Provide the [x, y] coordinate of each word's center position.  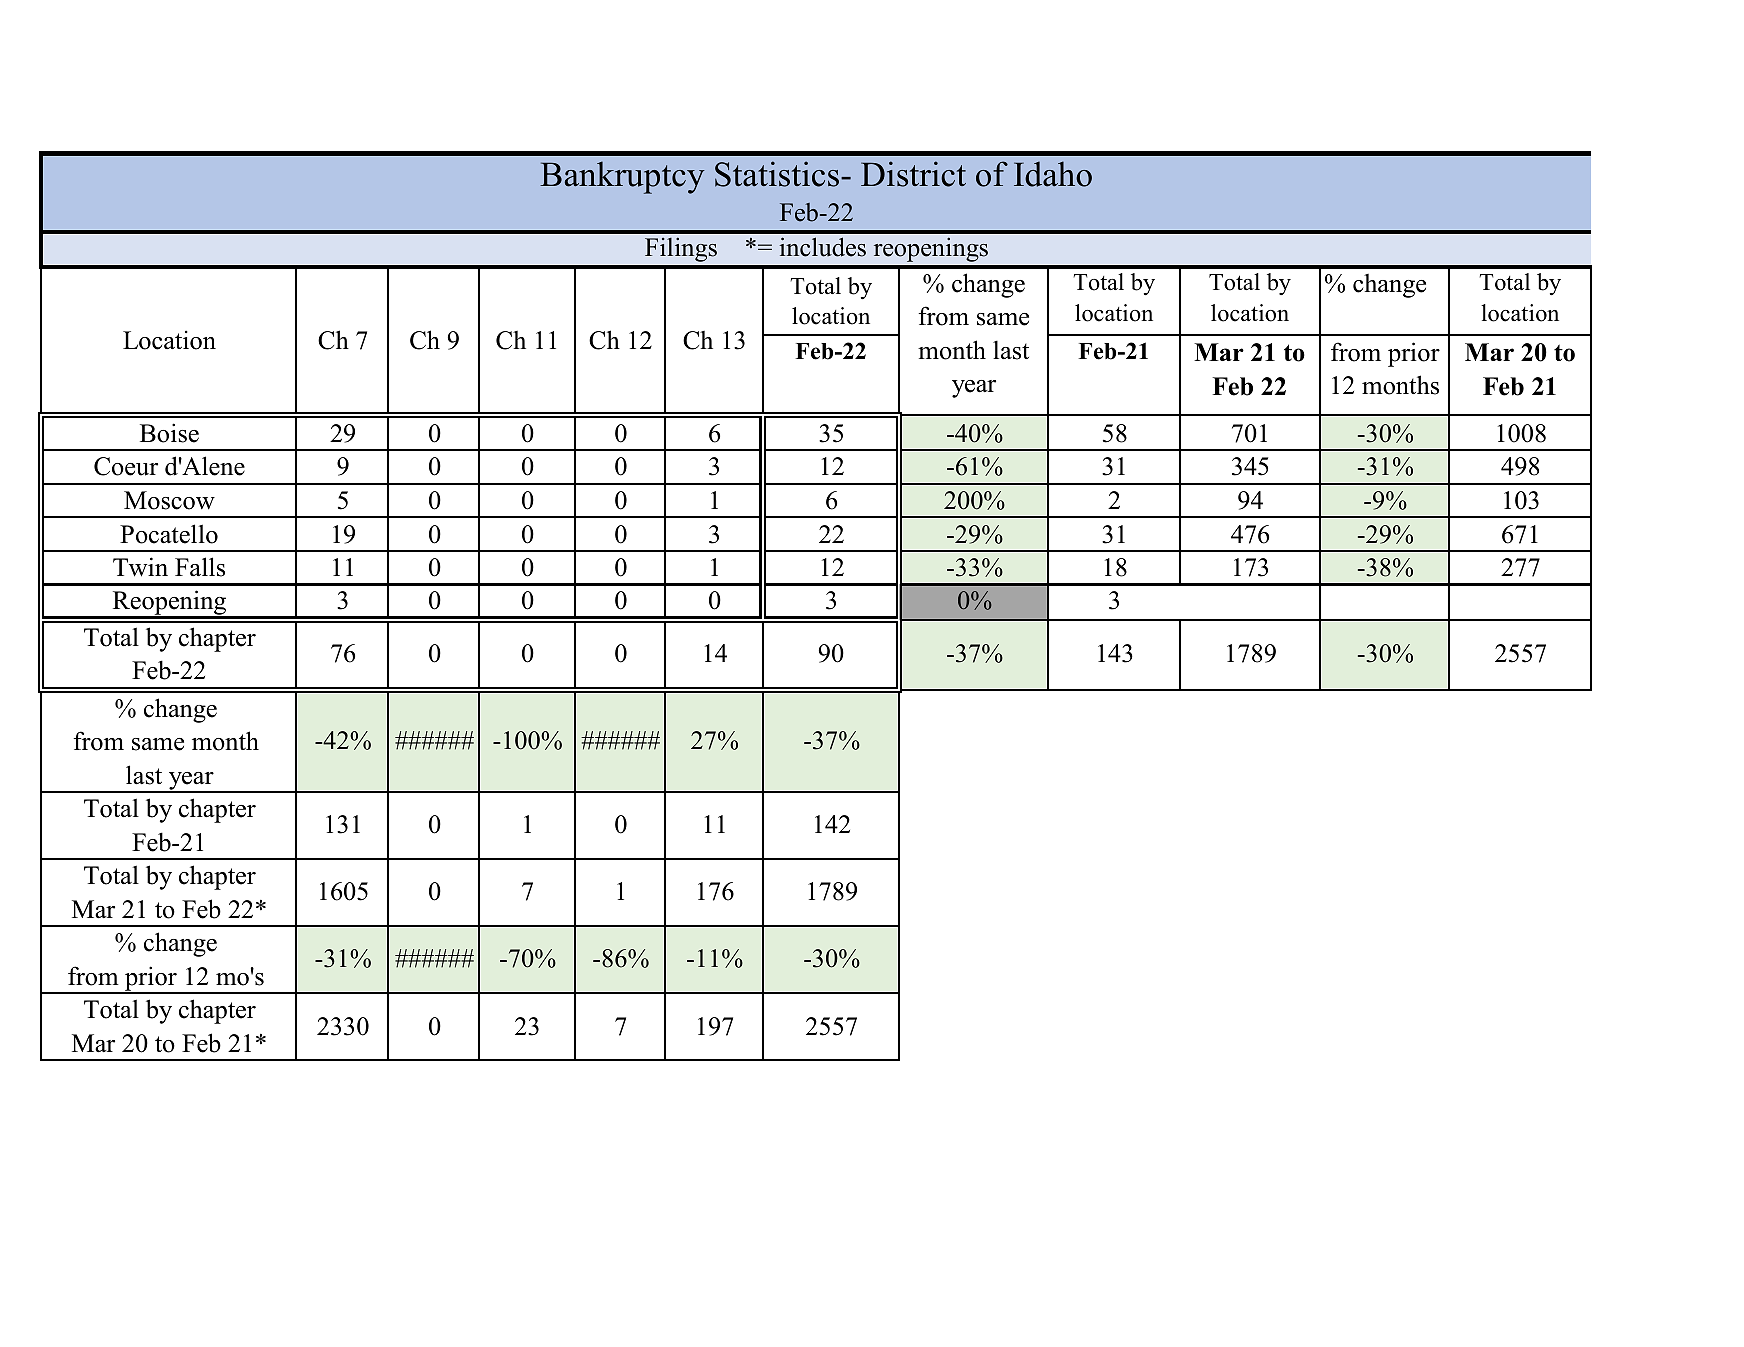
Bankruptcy [622, 177]
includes [822, 247]
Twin [140, 567]
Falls [200, 567]
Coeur [126, 466]
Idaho [1053, 174]
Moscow [169, 500]
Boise [169, 433]
